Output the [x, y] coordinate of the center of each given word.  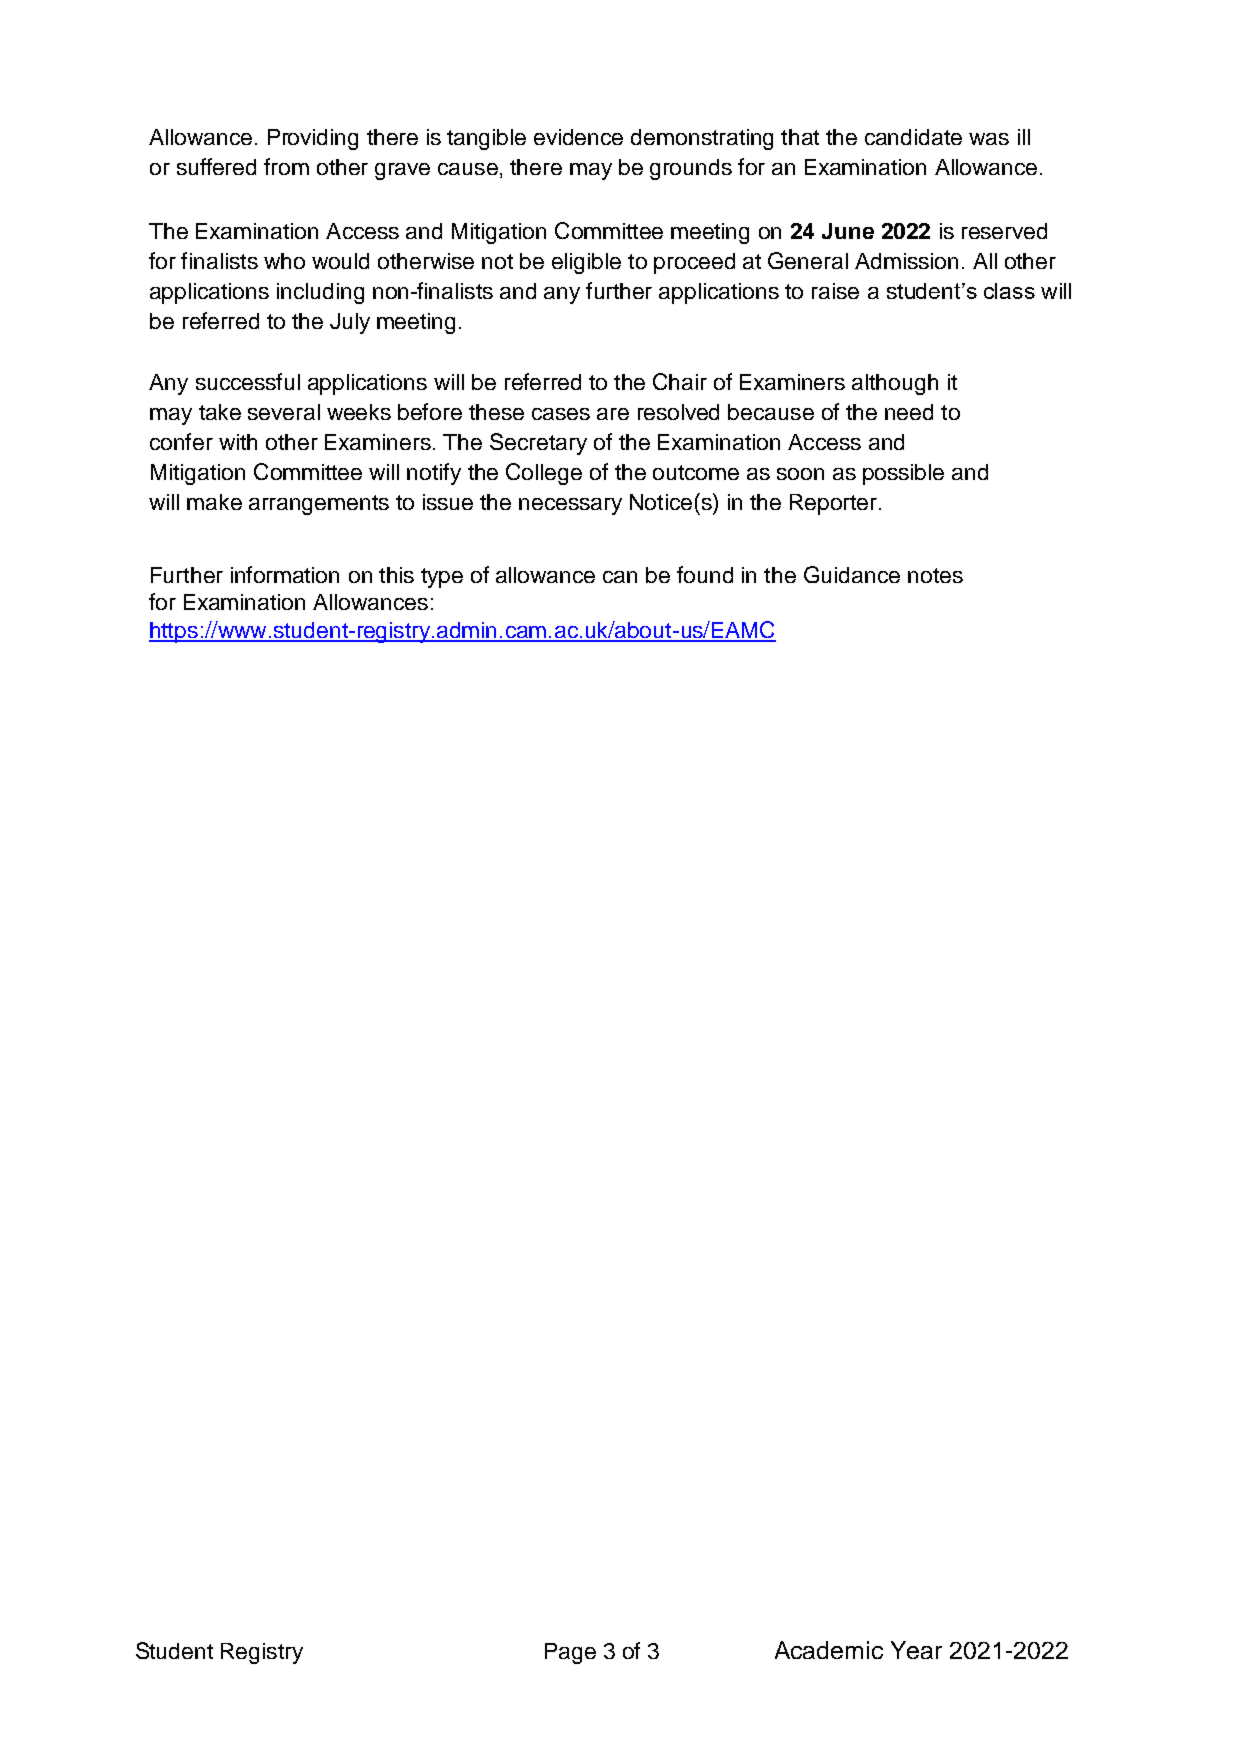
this [396, 575]
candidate [913, 137]
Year [916, 1650]
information [285, 574]
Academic [829, 1650]
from [286, 166]
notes [935, 575]
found [705, 574]
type [442, 578]
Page [570, 1653]
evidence [578, 137]
